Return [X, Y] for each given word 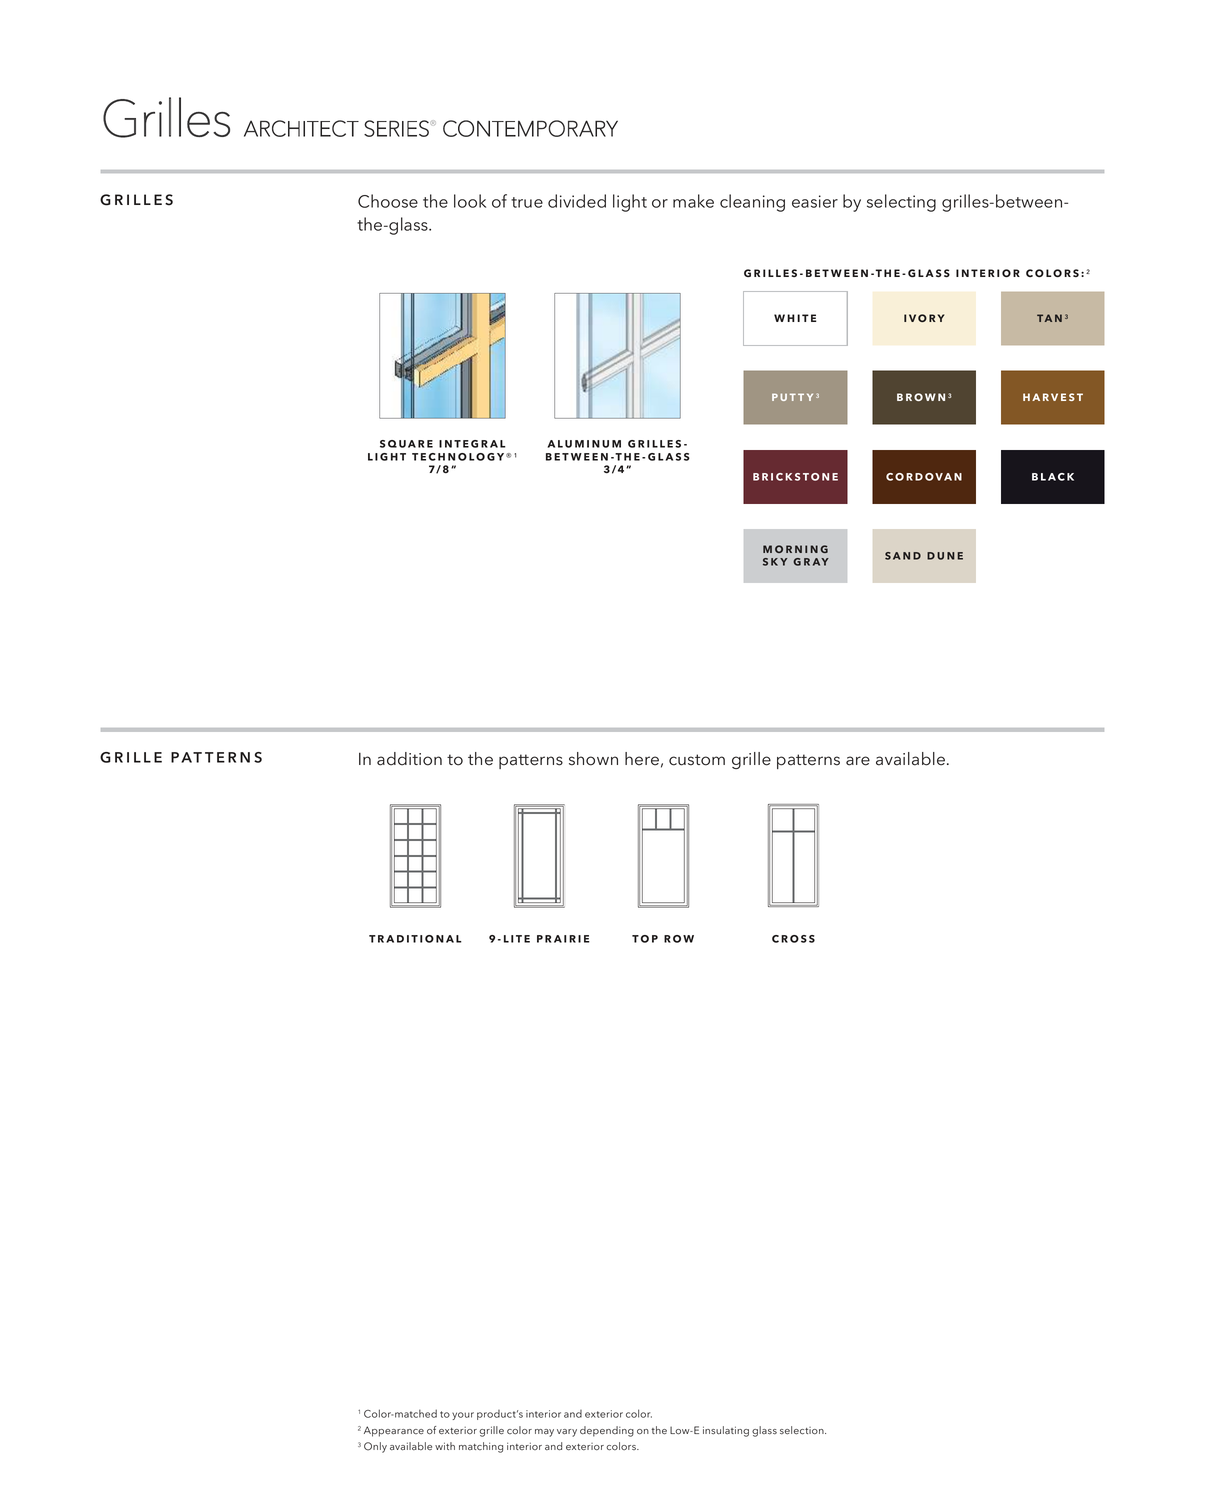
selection [803, 1430]
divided [577, 201]
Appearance [394, 1431]
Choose [388, 201]
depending [607, 1431]
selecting [901, 203]
